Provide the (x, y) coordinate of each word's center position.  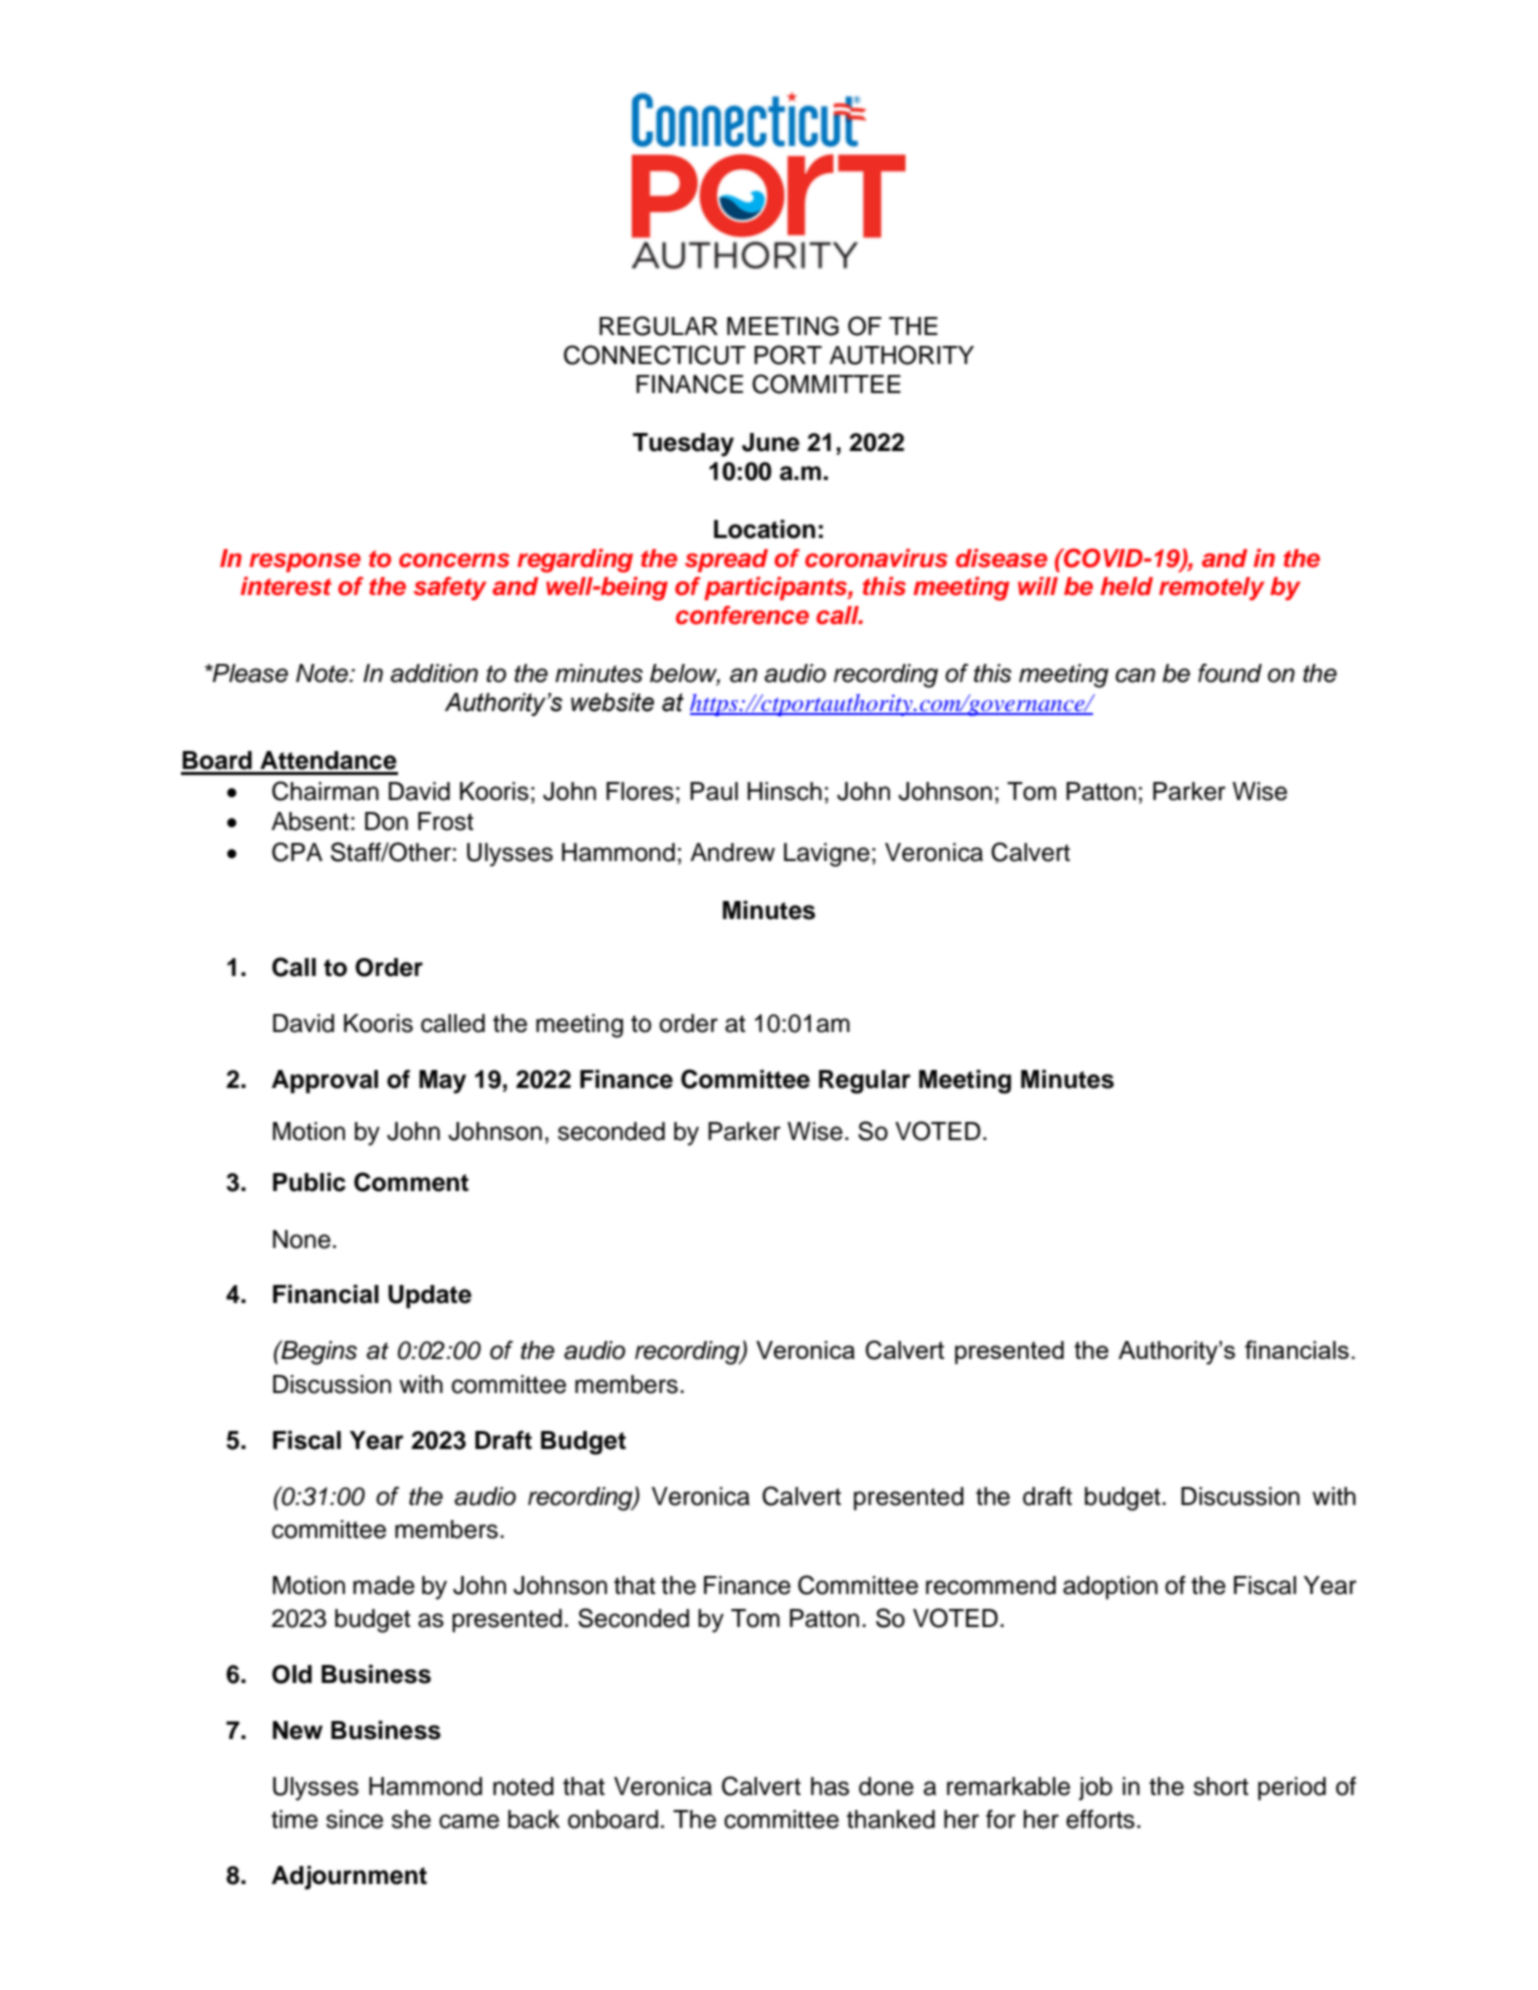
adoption (1110, 1588)
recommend (991, 1585)
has (830, 1786)
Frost (446, 821)
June (771, 442)
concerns (454, 560)
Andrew (732, 852)
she (411, 1819)
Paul (714, 791)
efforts (1100, 1819)
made (384, 1585)
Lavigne (827, 855)
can (1135, 675)
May (442, 1082)
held (1126, 586)
